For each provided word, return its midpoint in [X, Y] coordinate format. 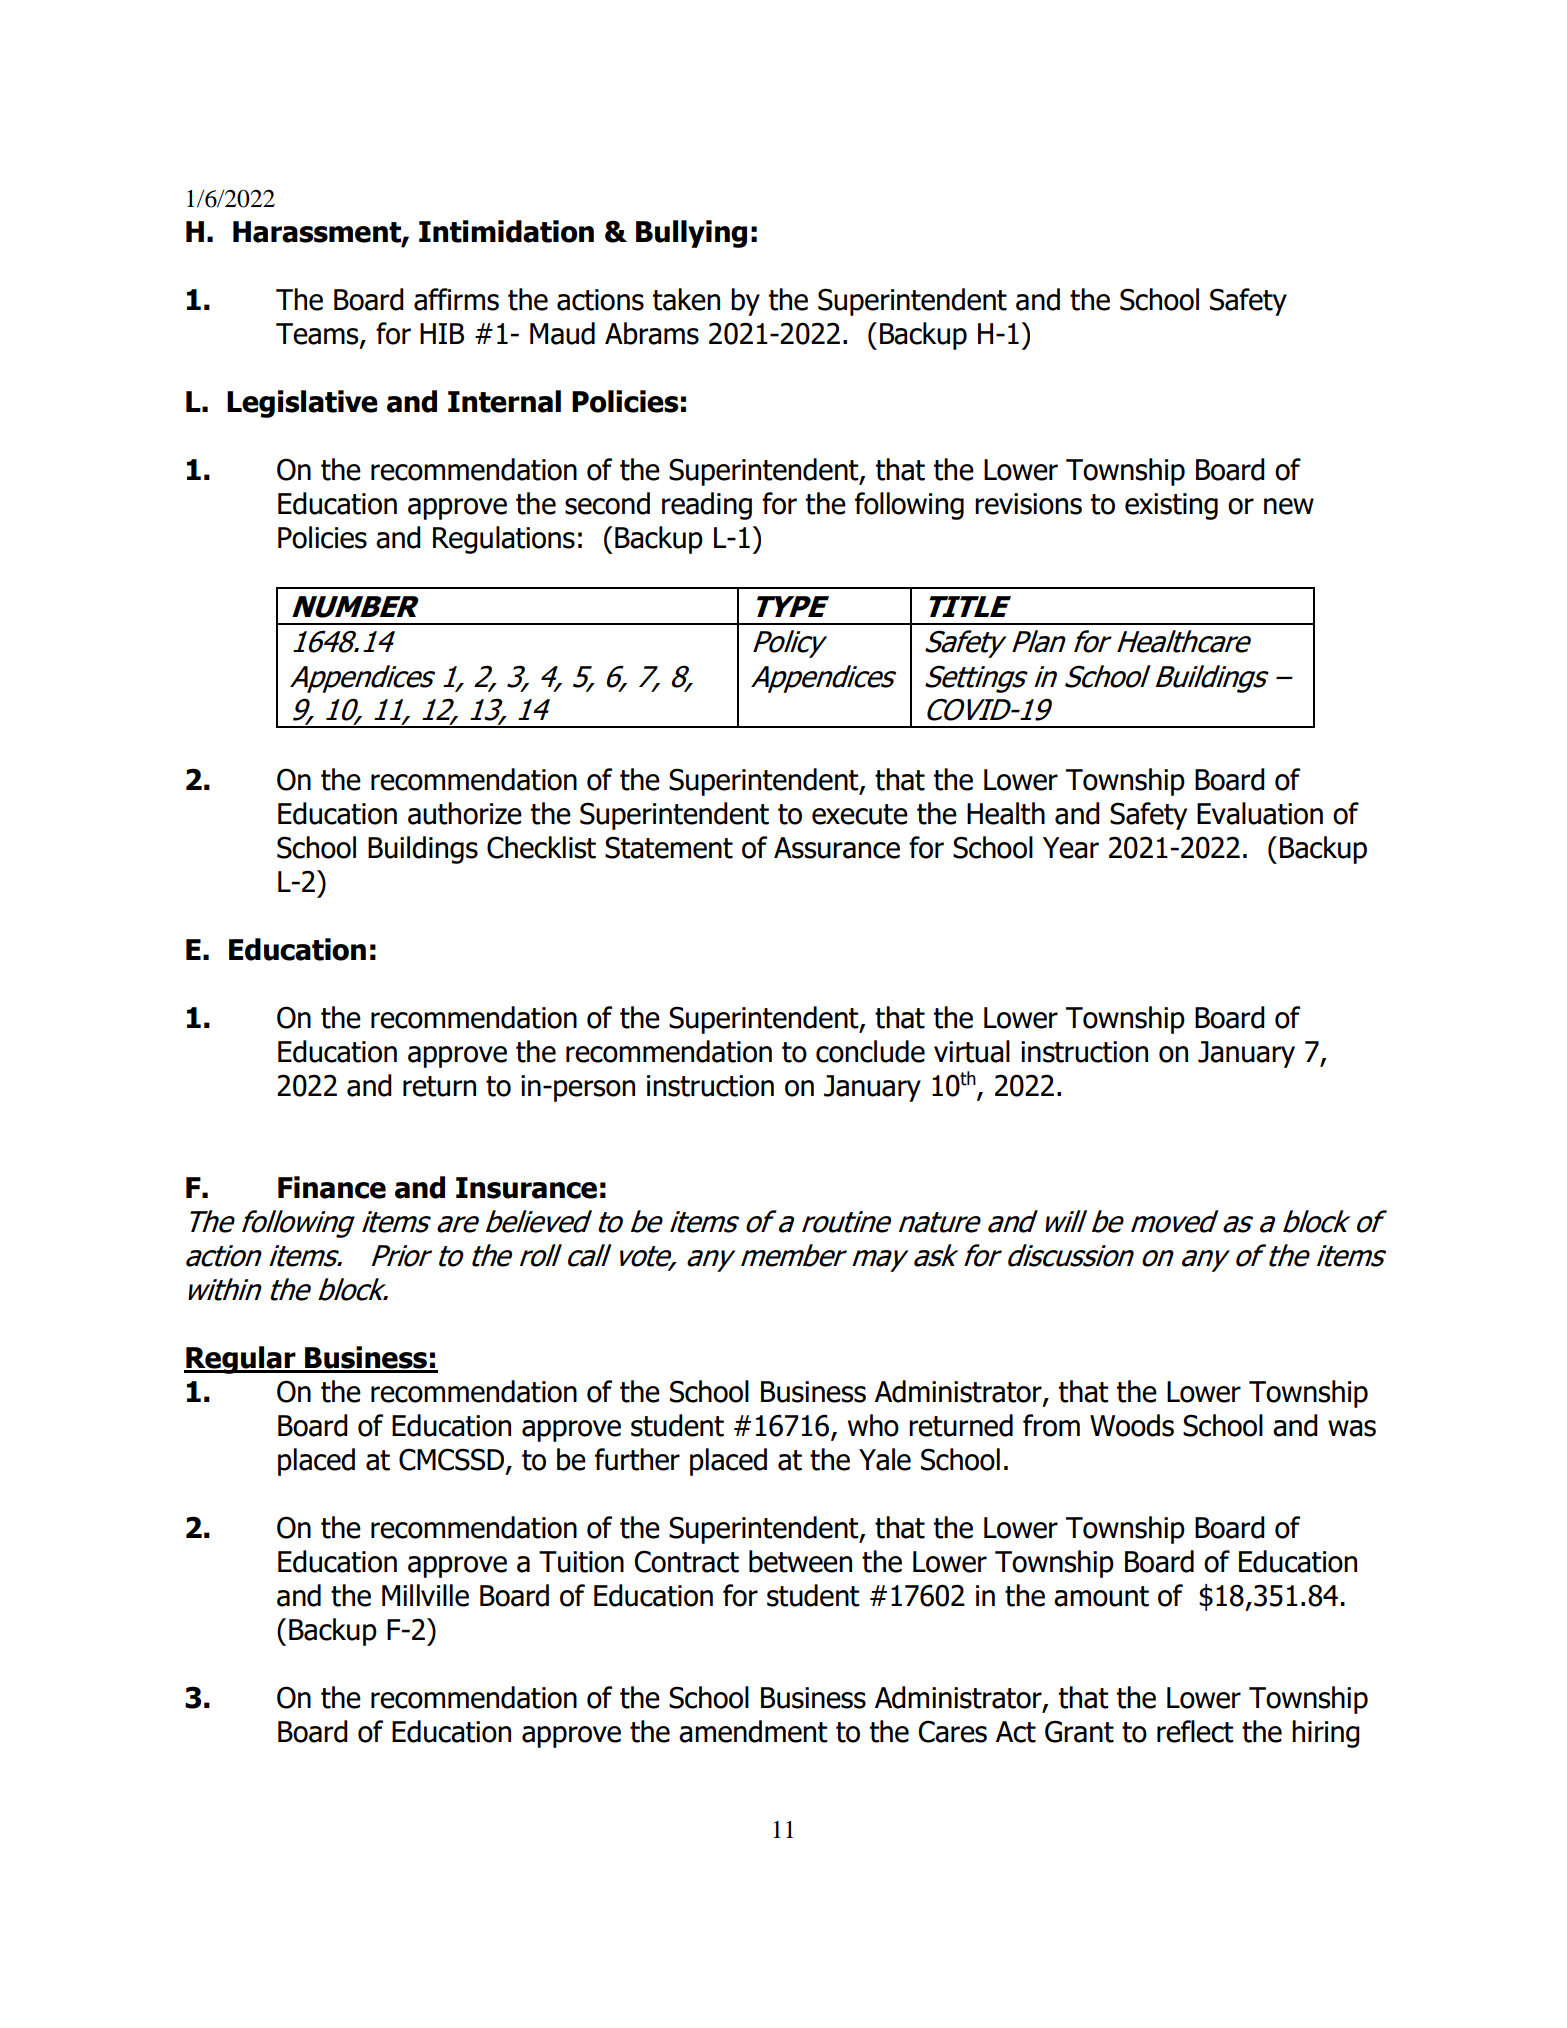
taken [686, 299]
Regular [241, 1360]
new [1289, 506]
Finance [332, 1187]
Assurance [837, 848]
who [873, 1425]
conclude [870, 1051]
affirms [456, 299]
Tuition [581, 1562]
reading [707, 506]
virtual [972, 1051]
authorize [465, 813]
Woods [1132, 1425]
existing [1171, 506]
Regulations [504, 540]
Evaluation [1260, 813]
